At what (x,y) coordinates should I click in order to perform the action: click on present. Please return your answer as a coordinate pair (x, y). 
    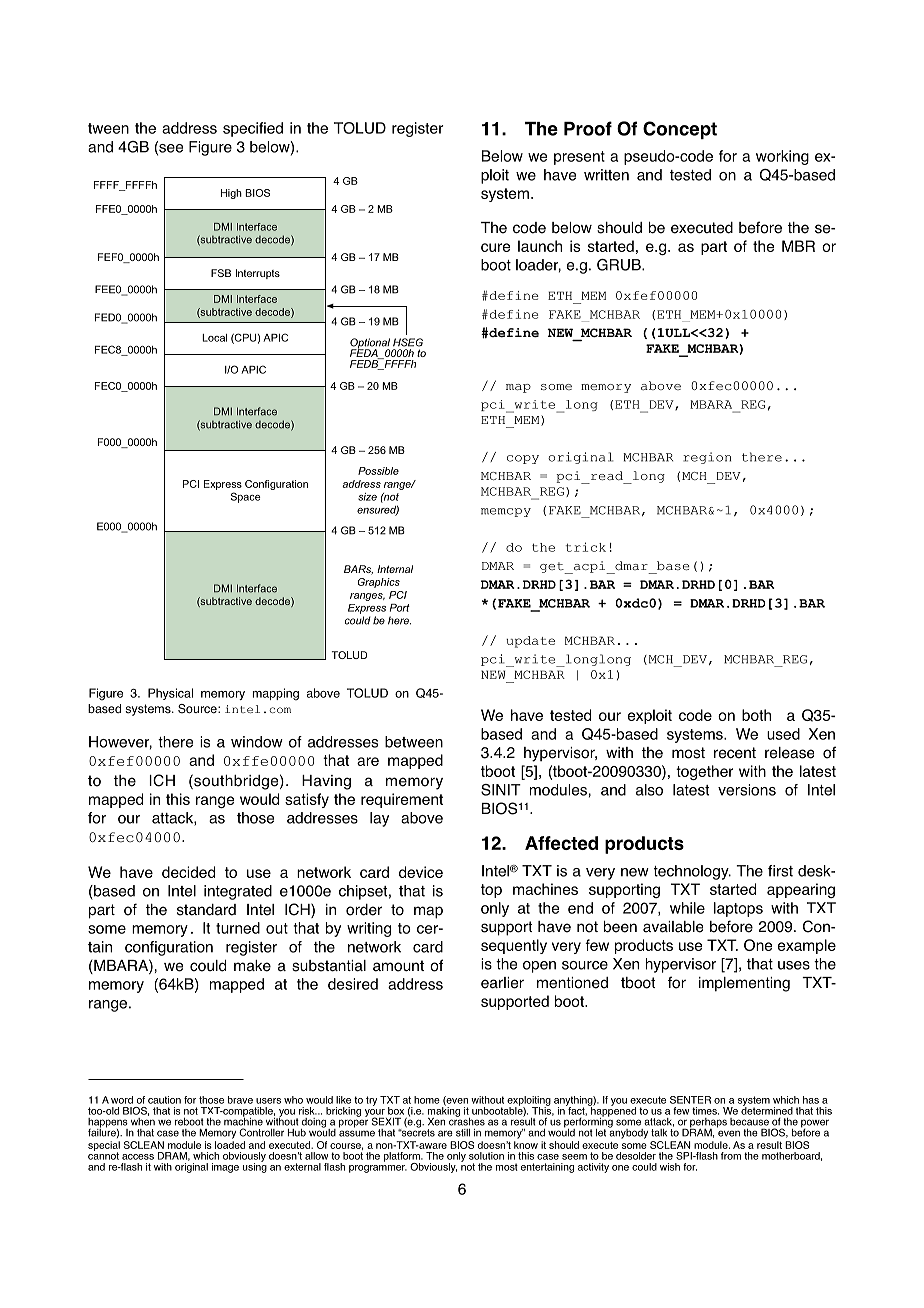
    Looking at the image, I should click on (579, 158).
